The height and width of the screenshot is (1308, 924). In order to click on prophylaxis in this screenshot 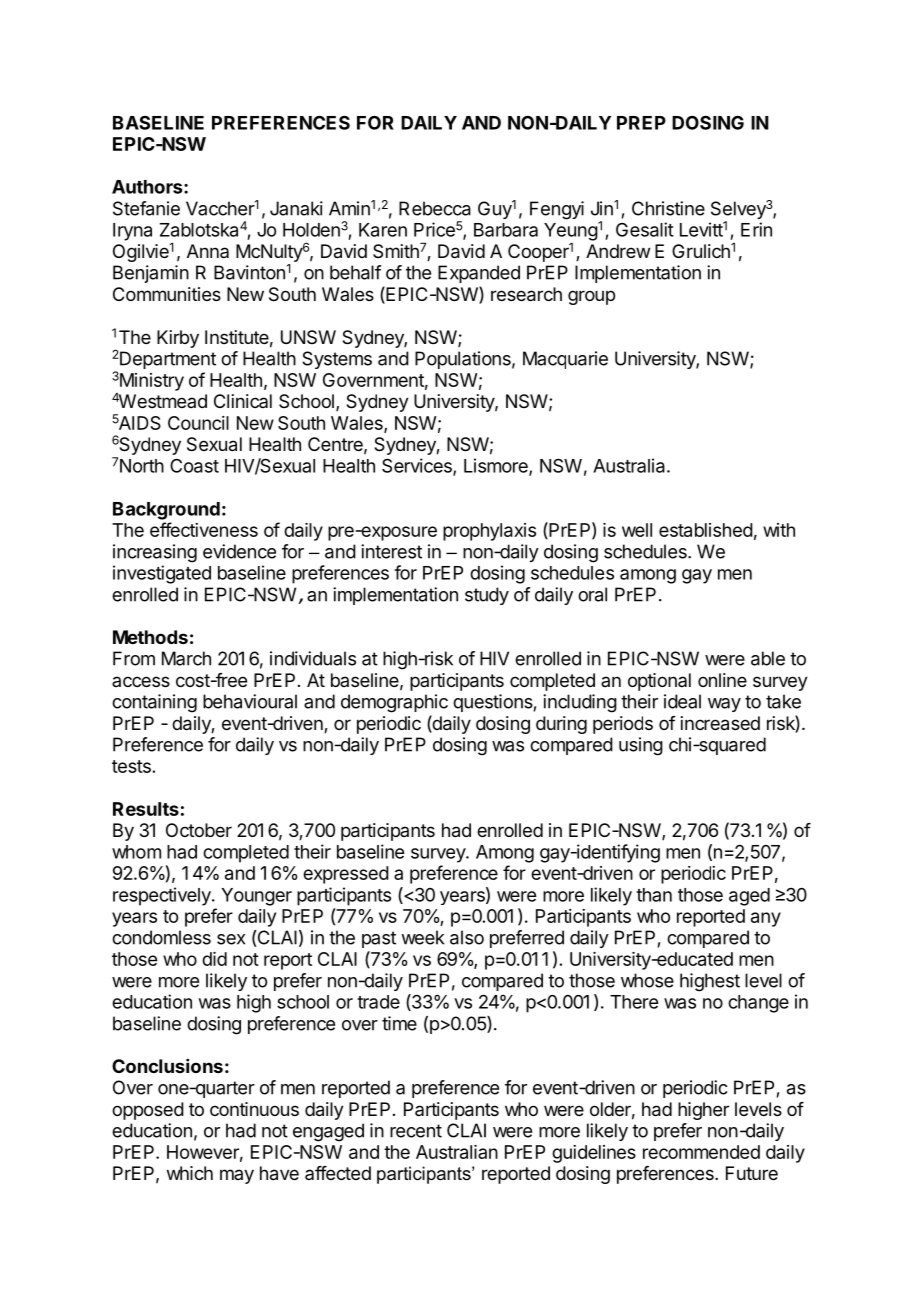, I will do `click(489, 532)`.
